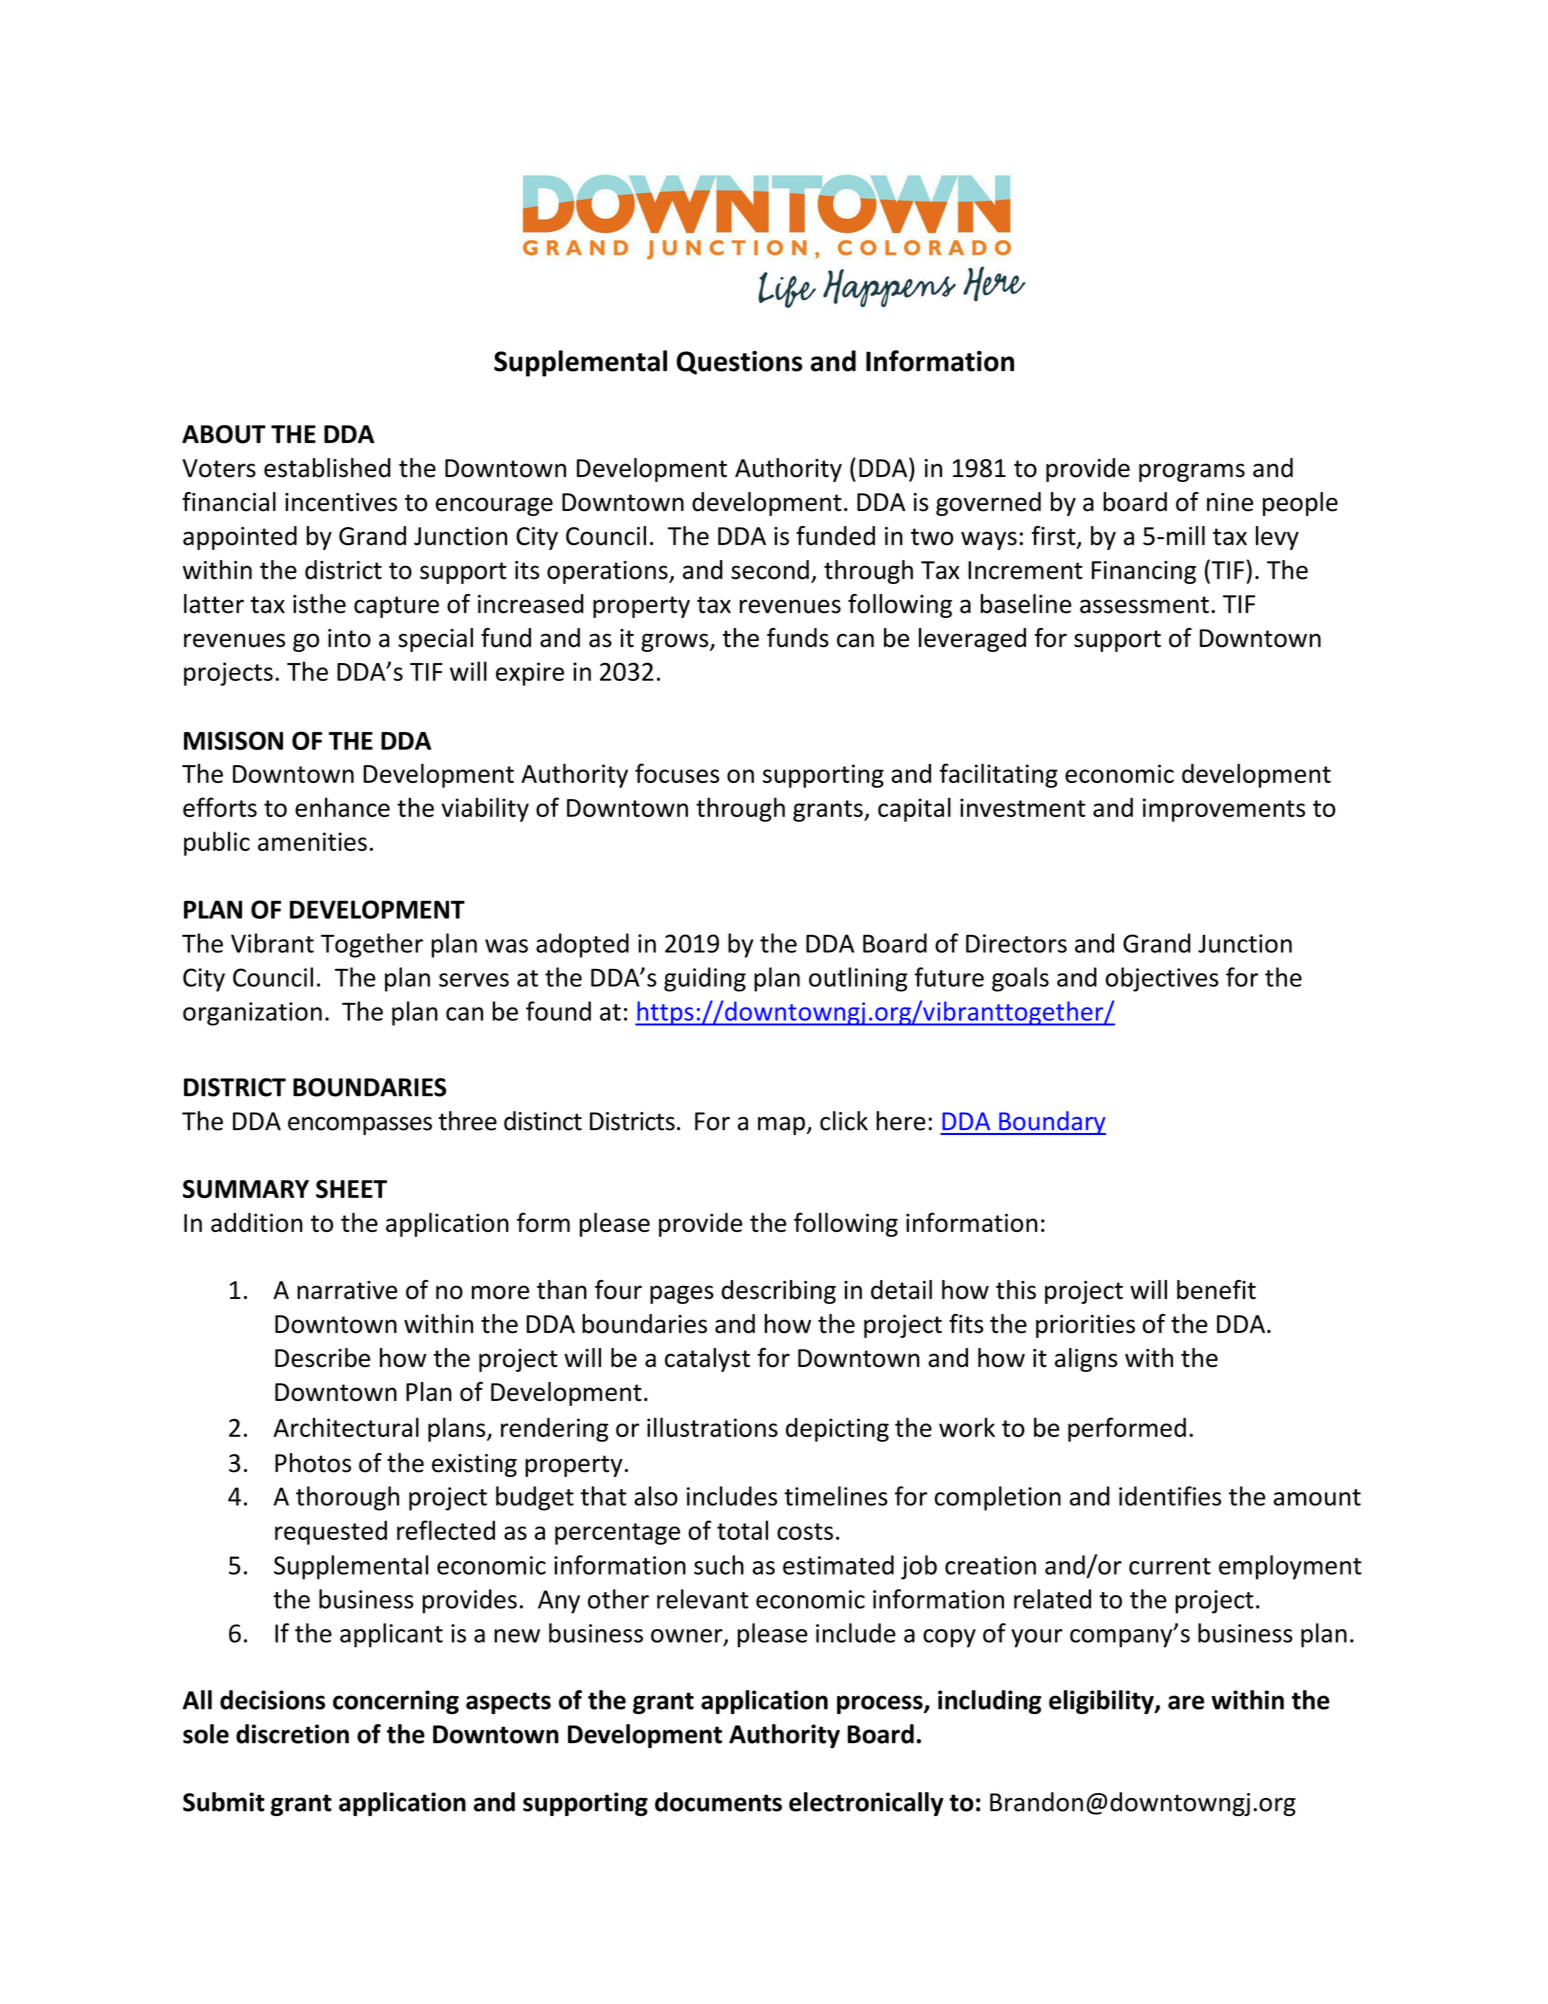 Image resolution: width=1548 pixels, height=2004 pixels. Describe the element at coordinates (327, 468) in the page. I see `established` at that location.
